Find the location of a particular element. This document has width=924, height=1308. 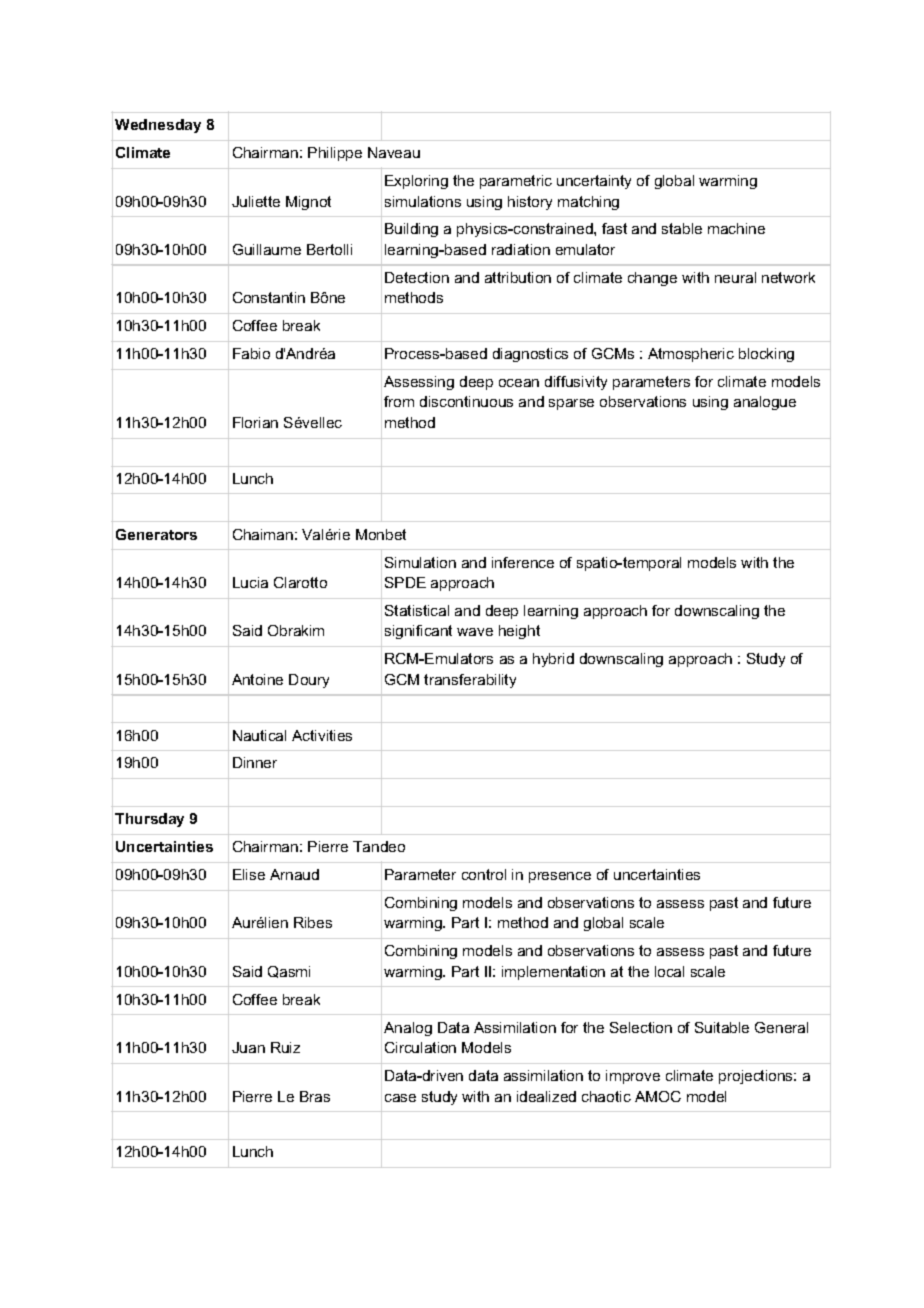

Circulation is located at coordinates (420, 1047).
